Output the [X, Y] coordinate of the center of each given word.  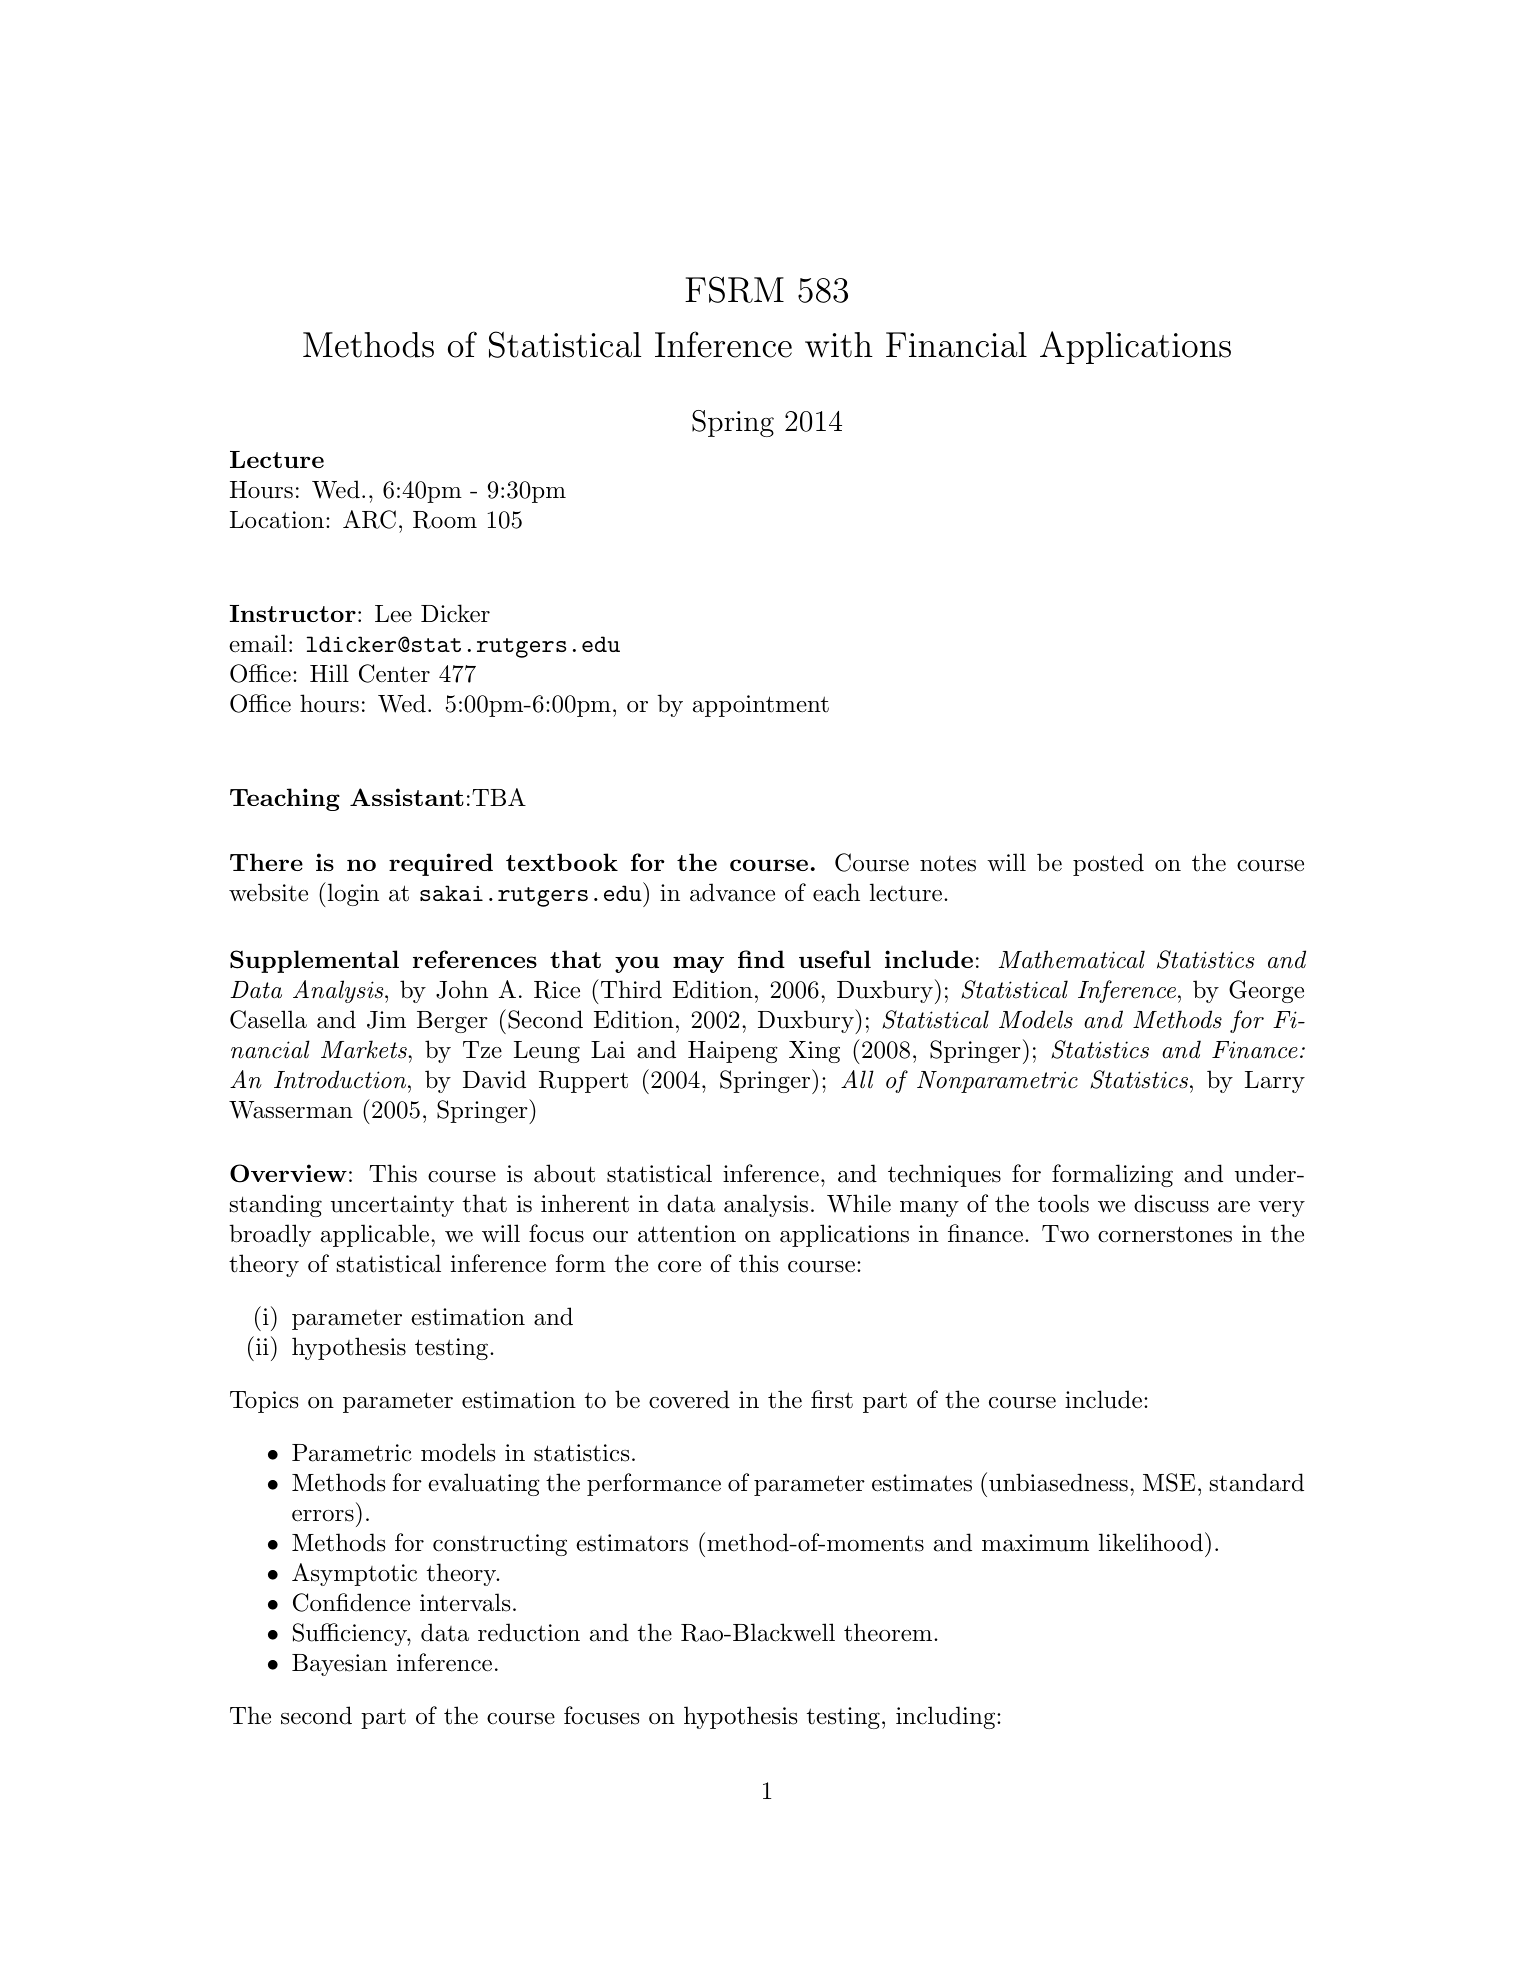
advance [732, 892]
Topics [264, 1402]
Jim [386, 1020]
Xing [814, 1052]
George [1266, 991]
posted [1108, 864]
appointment [761, 706]
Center [394, 673]
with [839, 345]
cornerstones [1165, 1234]
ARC [369, 519]
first [832, 1399]
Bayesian [339, 1665]
